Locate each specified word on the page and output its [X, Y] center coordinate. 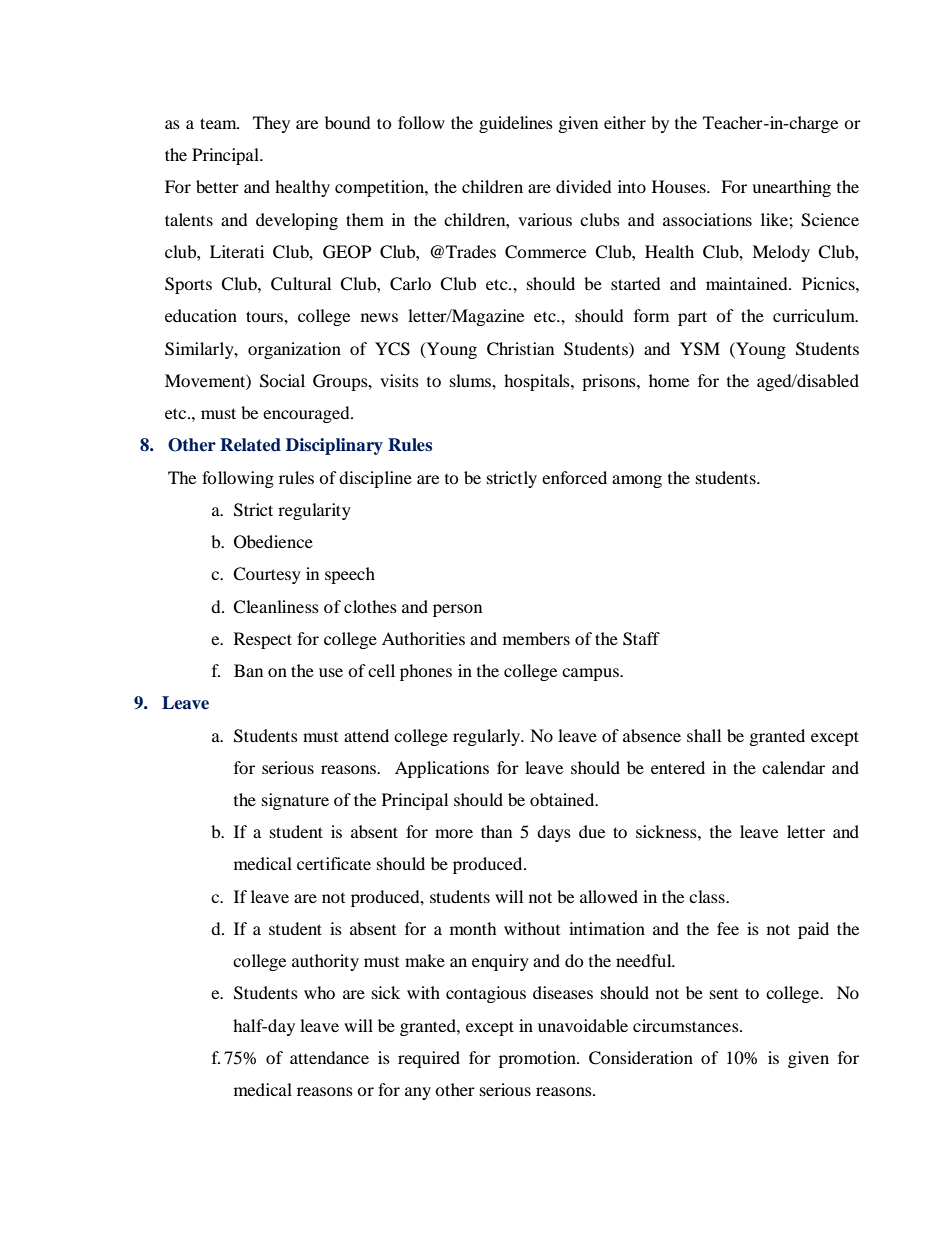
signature [295, 801]
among [637, 481]
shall [704, 735]
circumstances [687, 1025]
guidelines [516, 124]
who [319, 992]
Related [250, 445]
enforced [574, 477]
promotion [538, 1059]
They [271, 124]
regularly [488, 737]
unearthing [791, 188]
